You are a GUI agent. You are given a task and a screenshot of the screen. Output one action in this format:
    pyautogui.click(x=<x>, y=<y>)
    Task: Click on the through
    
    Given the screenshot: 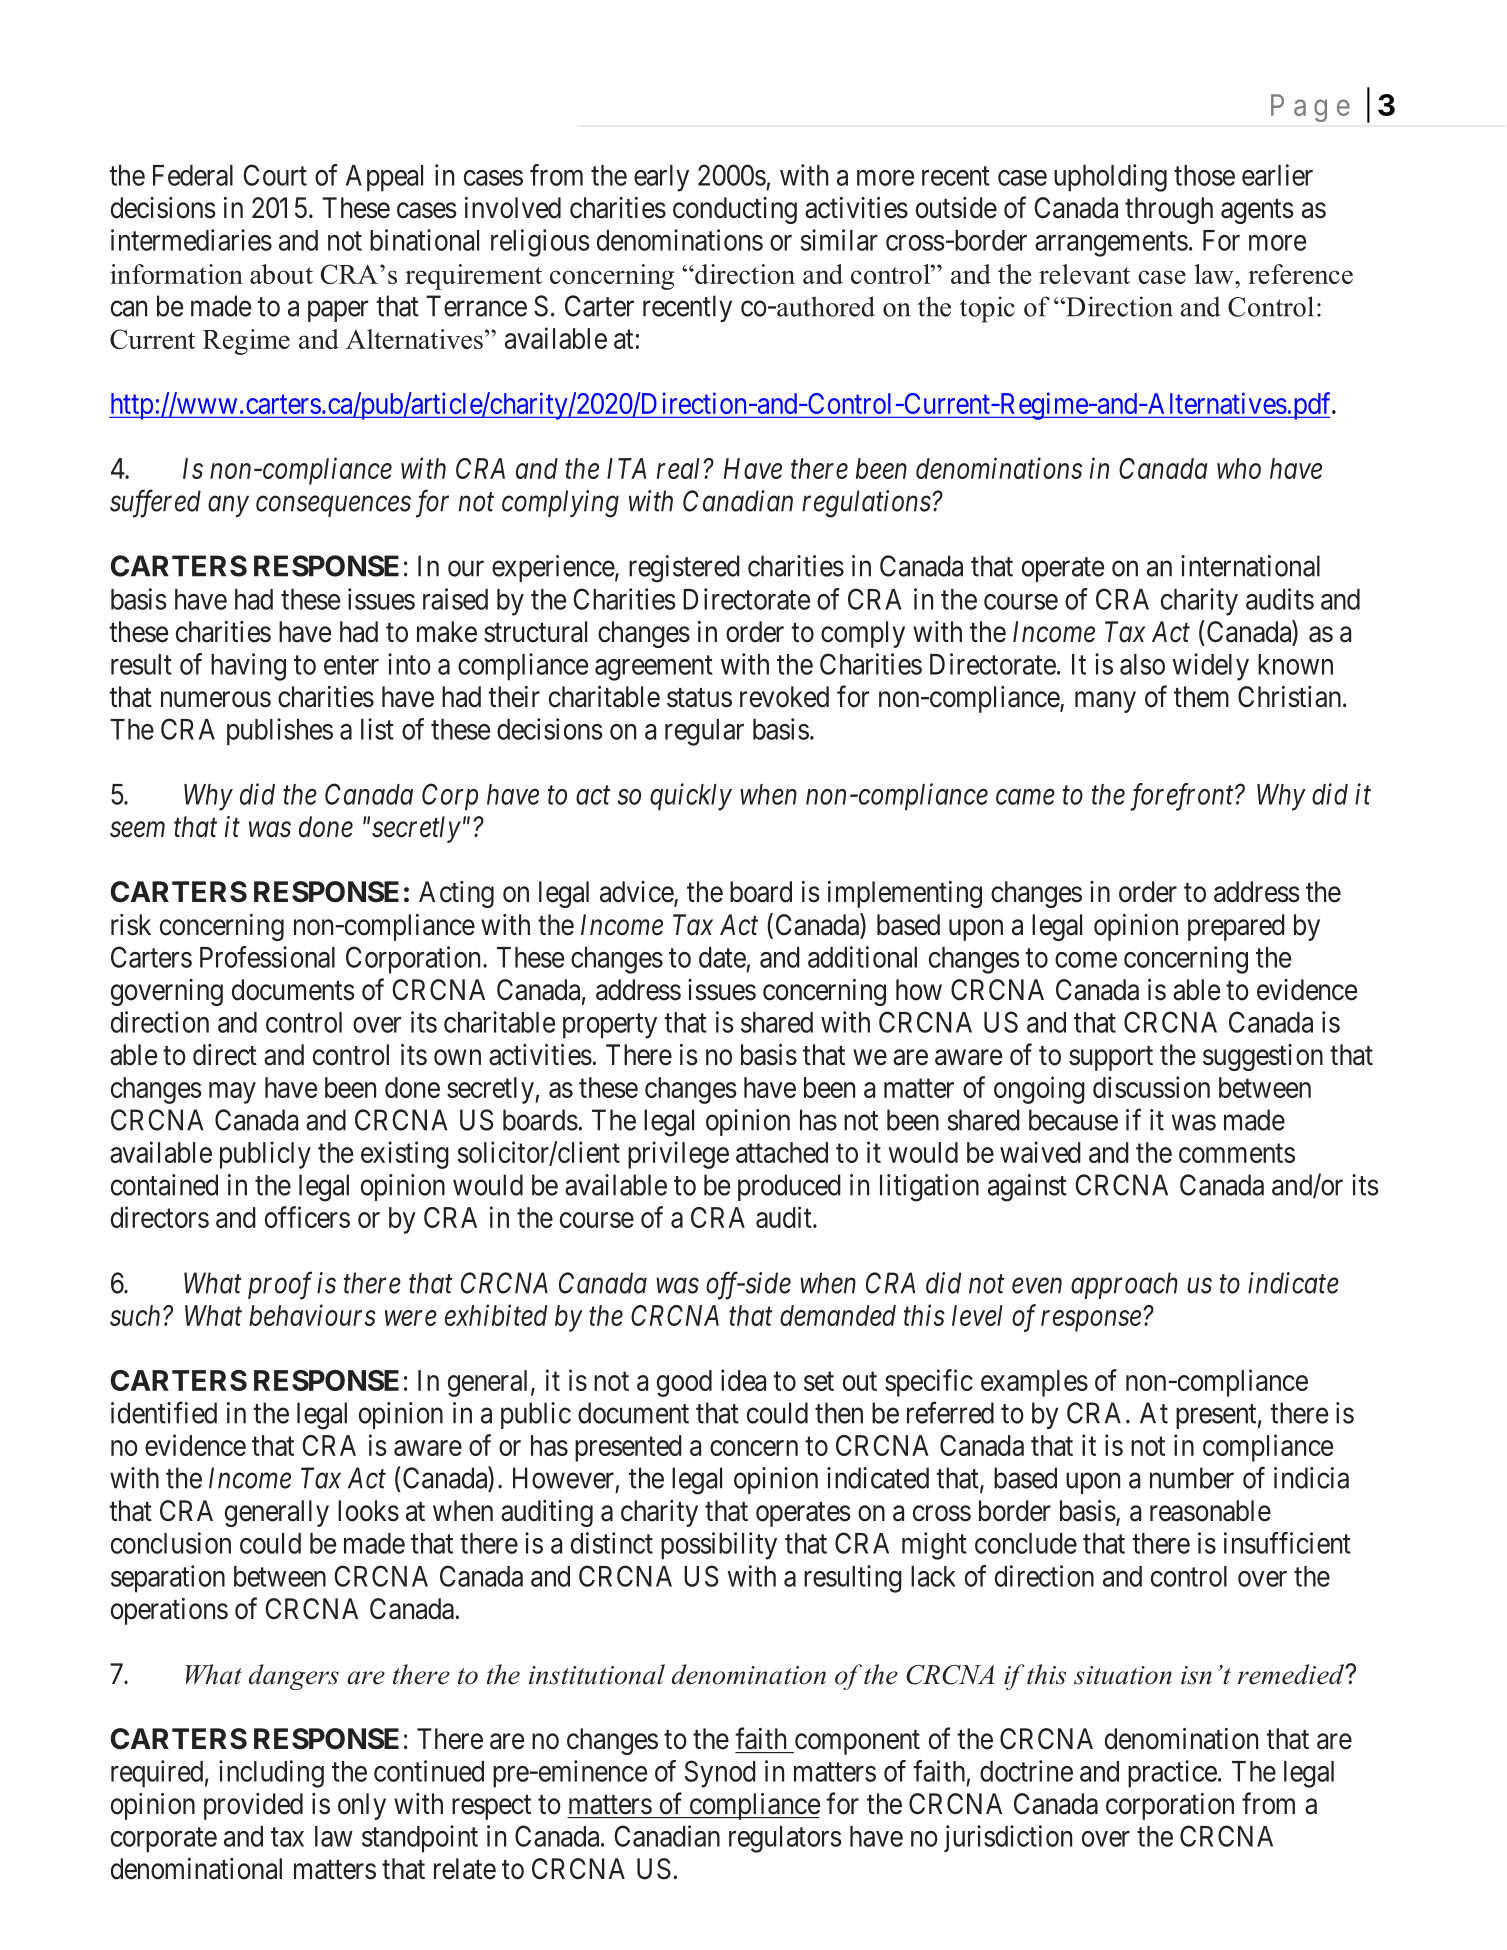 What is the action you would take?
    pyautogui.click(x=1169, y=210)
